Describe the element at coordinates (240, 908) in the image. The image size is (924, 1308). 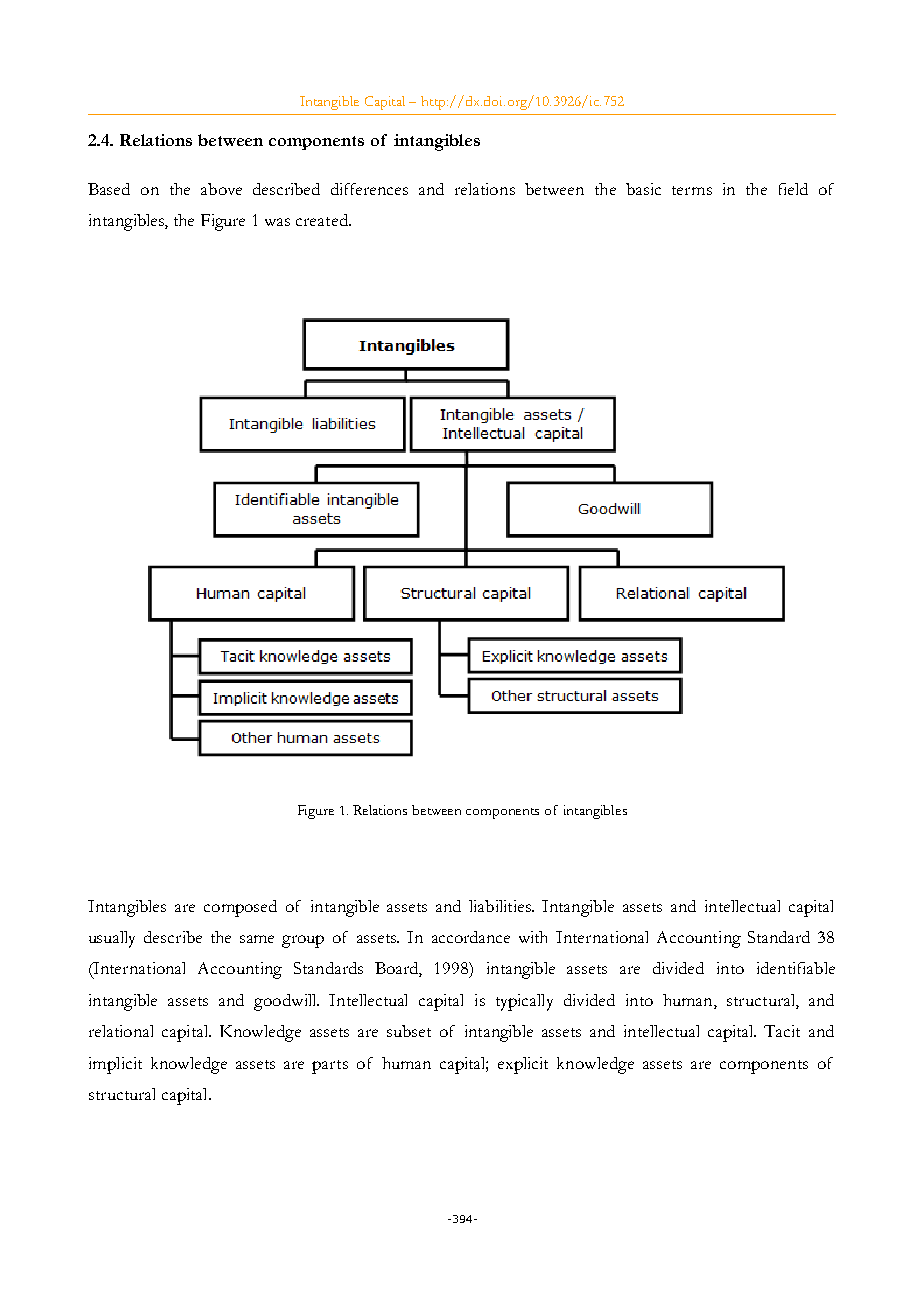
I see `composed` at that location.
